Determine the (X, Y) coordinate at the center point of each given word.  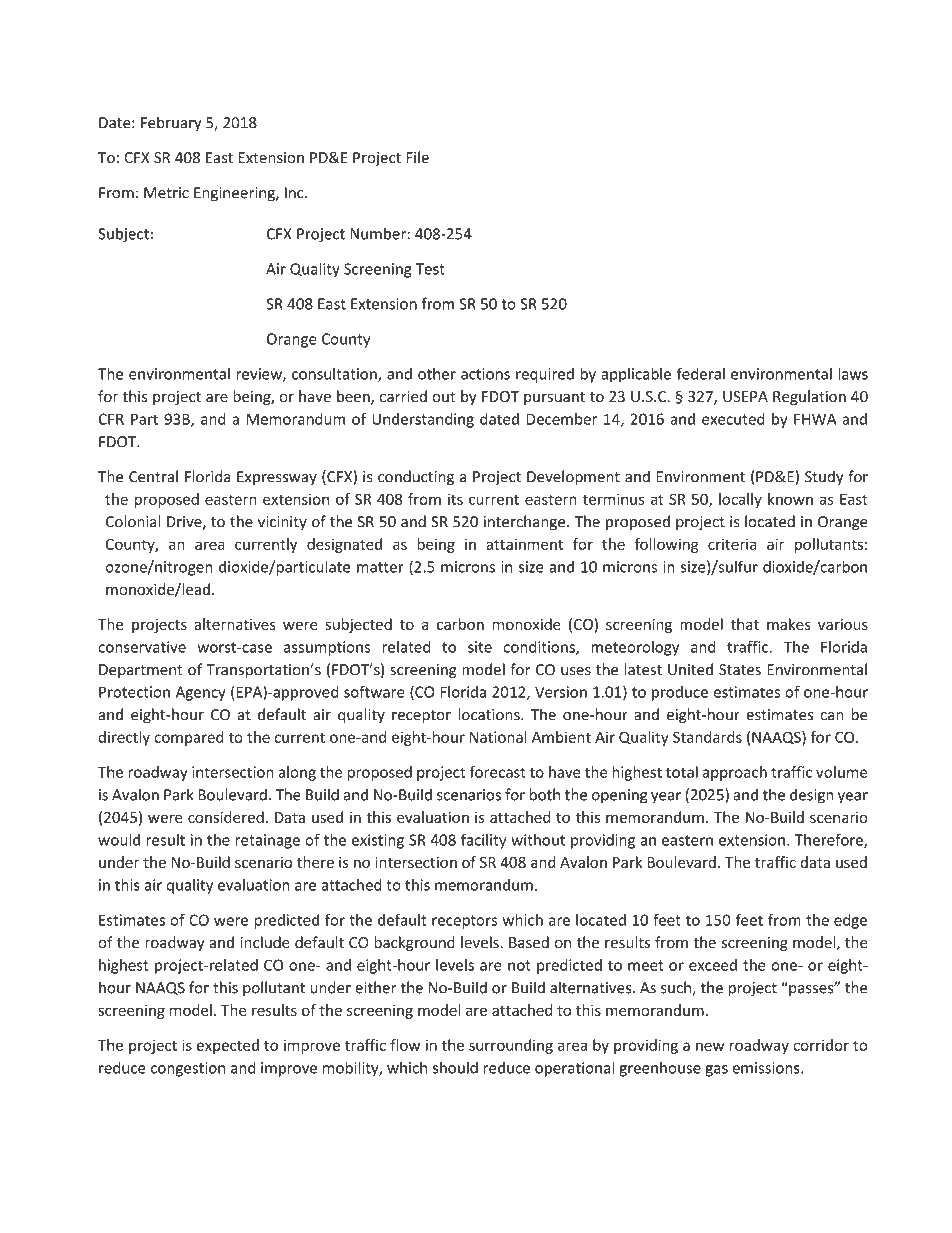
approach (734, 773)
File (418, 157)
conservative (142, 647)
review (260, 375)
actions (485, 374)
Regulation (809, 397)
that (745, 624)
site (480, 647)
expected (228, 1046)
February (171, 123)
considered (226, 817)
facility (483, 841)
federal (701, 373)
